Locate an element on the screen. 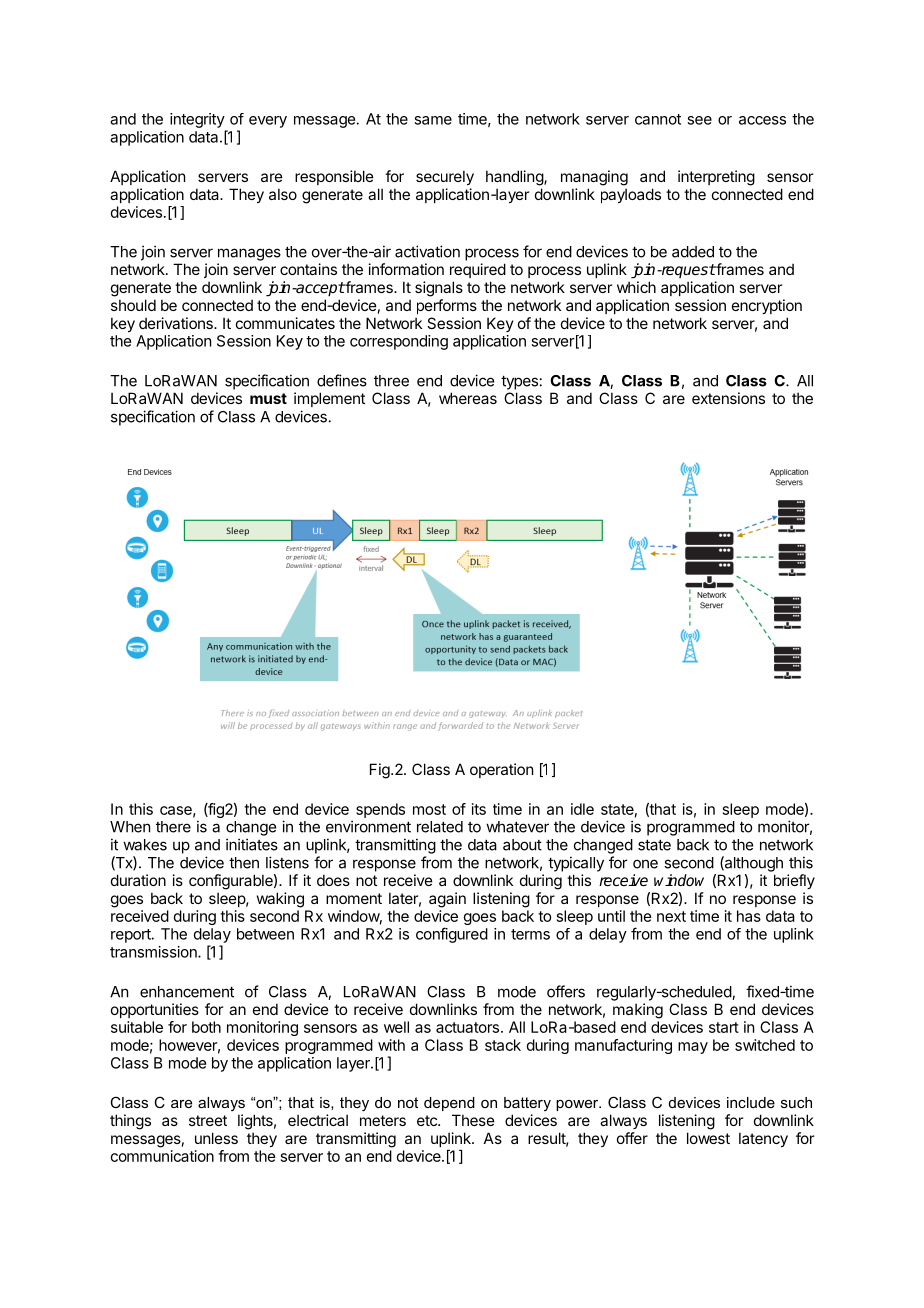 The width and height of the screenshot is (924, 1308). whereas is located at coordinates (468, 398).
